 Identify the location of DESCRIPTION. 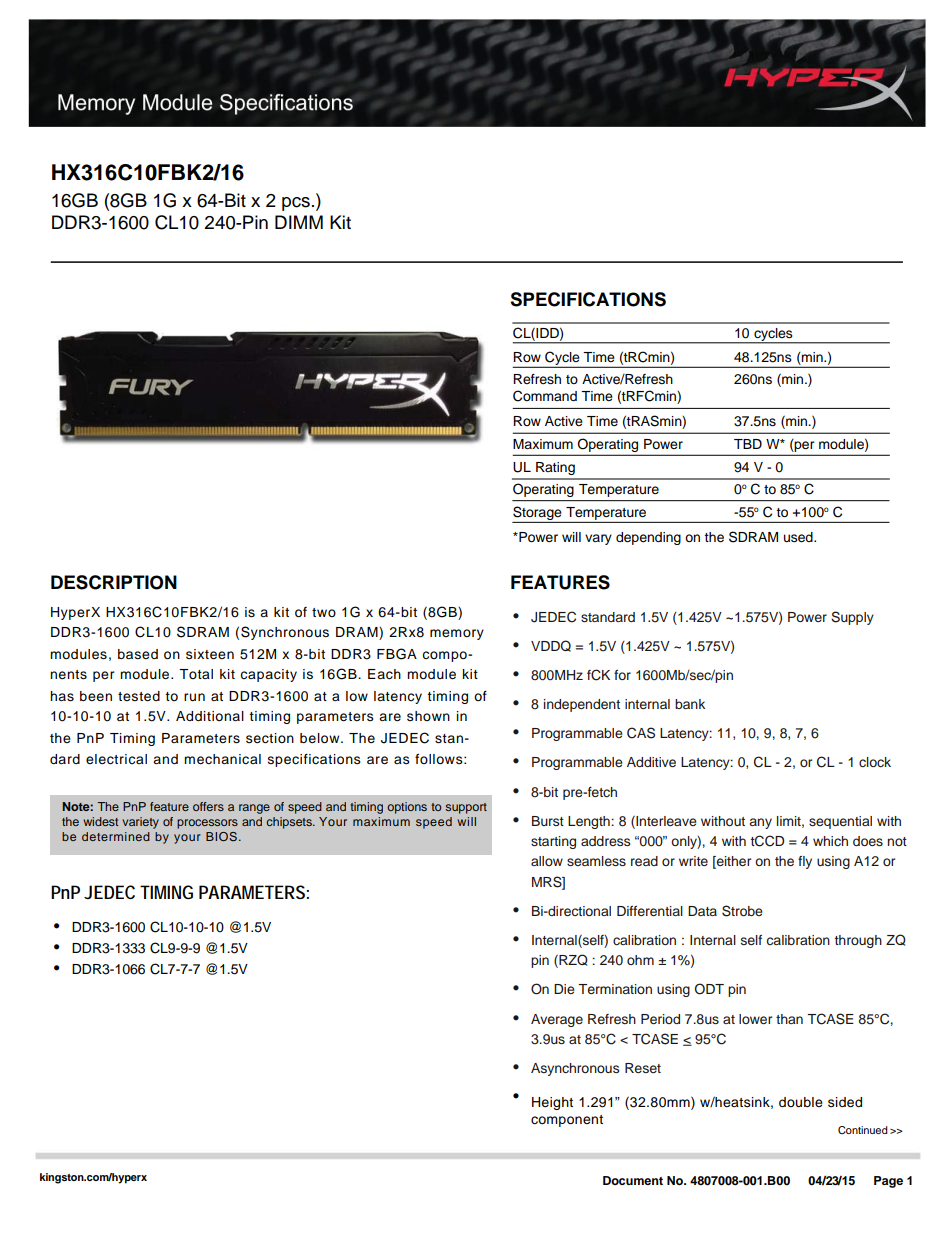
(114, 582).
